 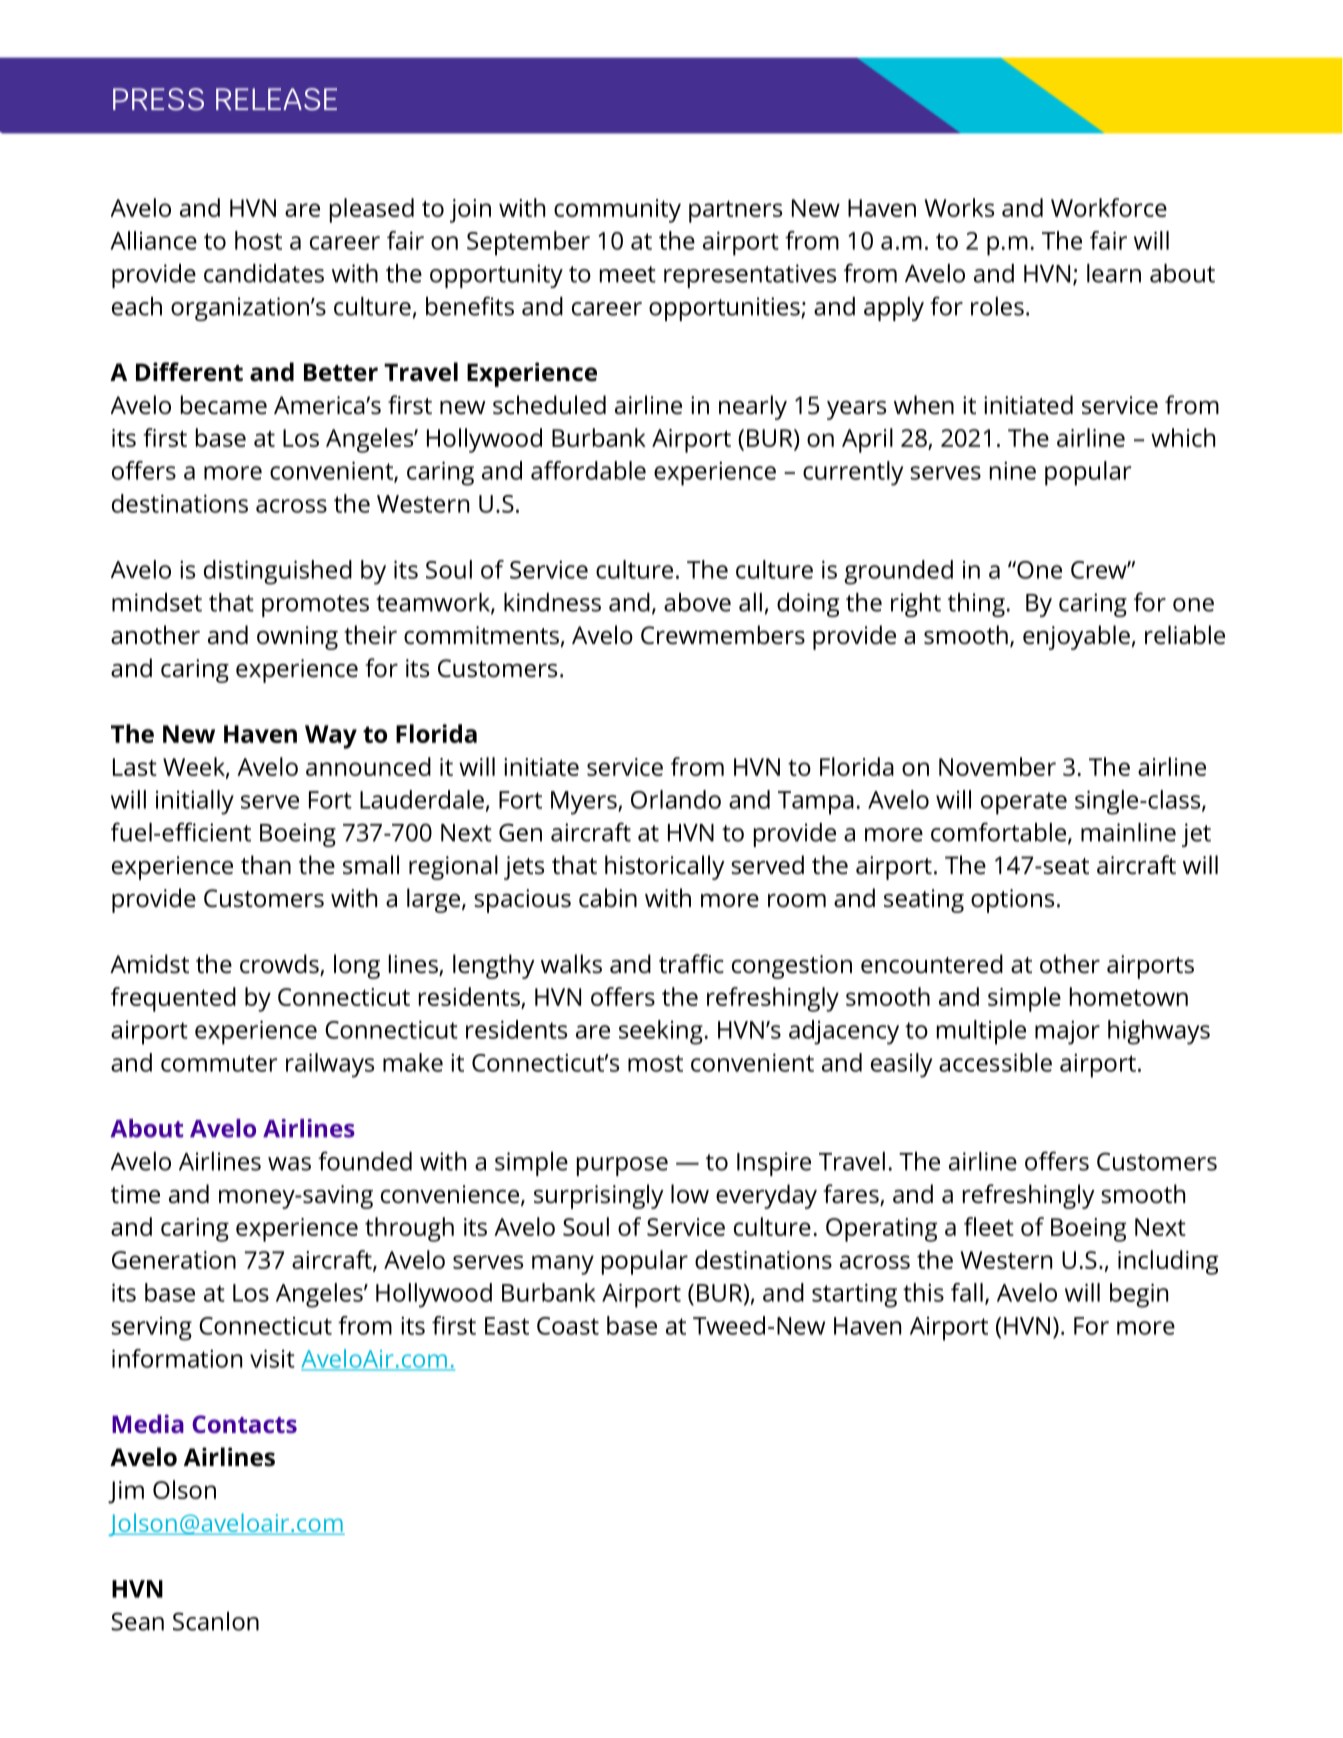 I want to click on commuter, so click(x=219, y=1063).
